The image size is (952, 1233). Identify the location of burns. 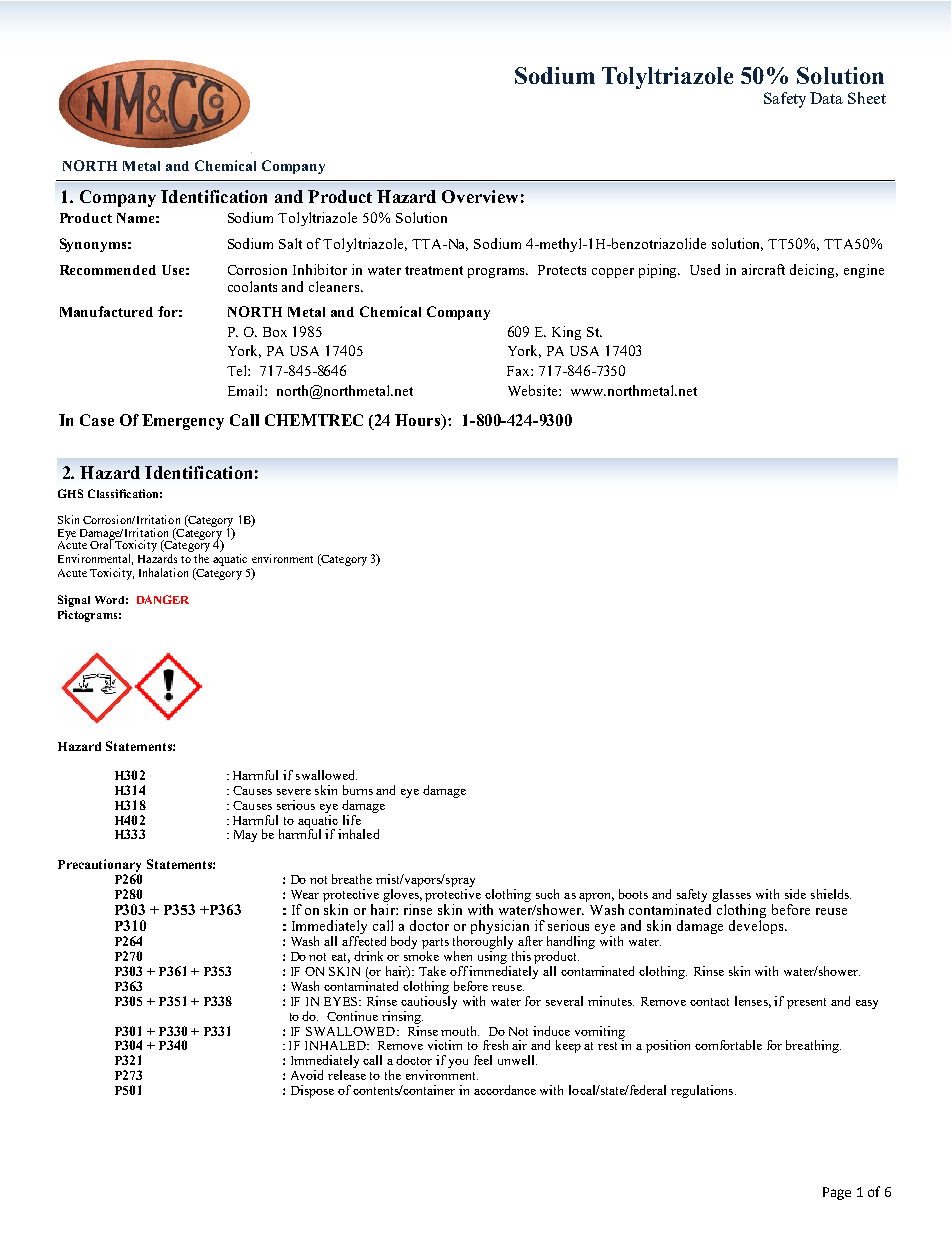
(358, 790).
